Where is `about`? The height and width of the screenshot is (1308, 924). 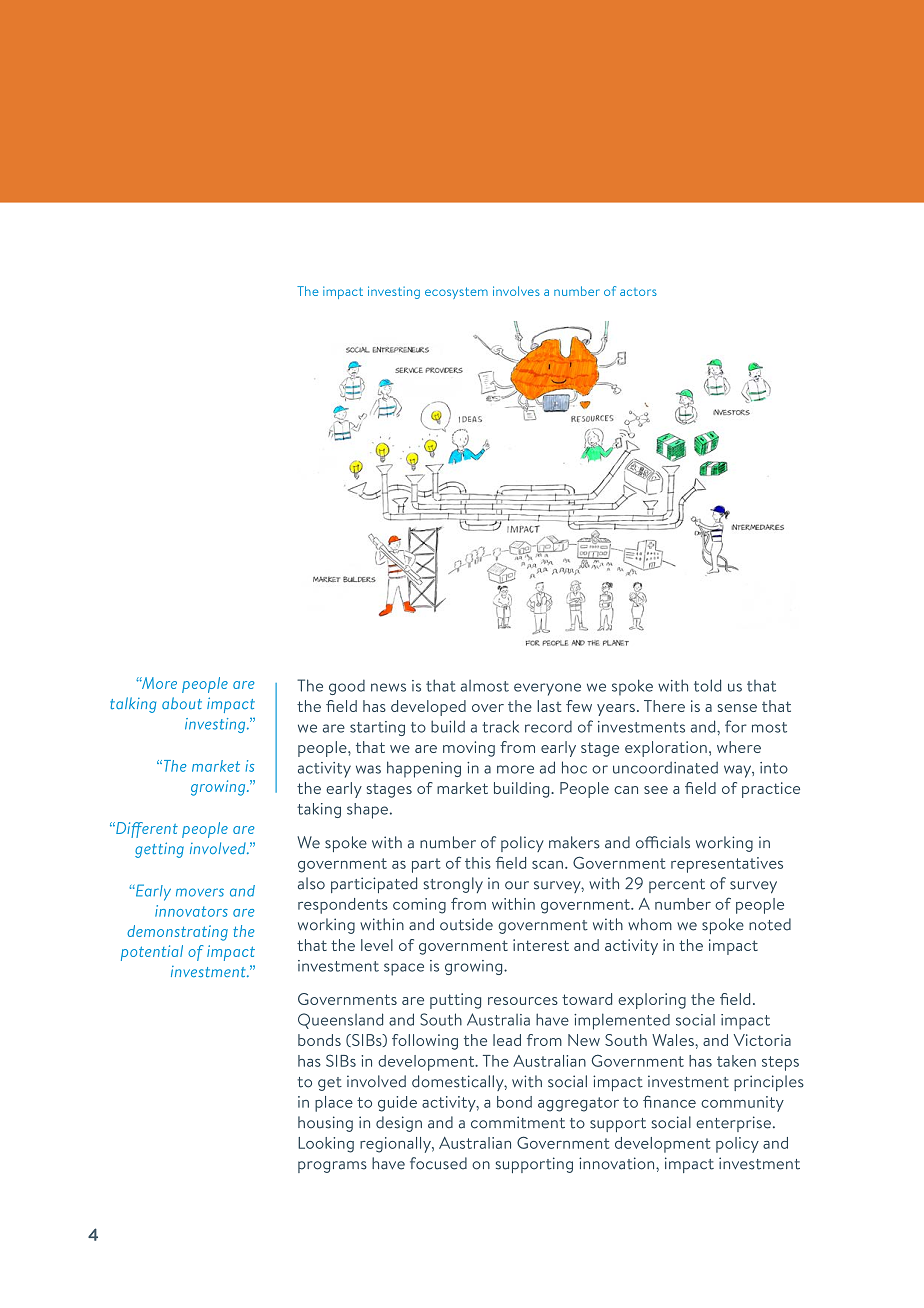 about is located at coordinates (182, 703).
